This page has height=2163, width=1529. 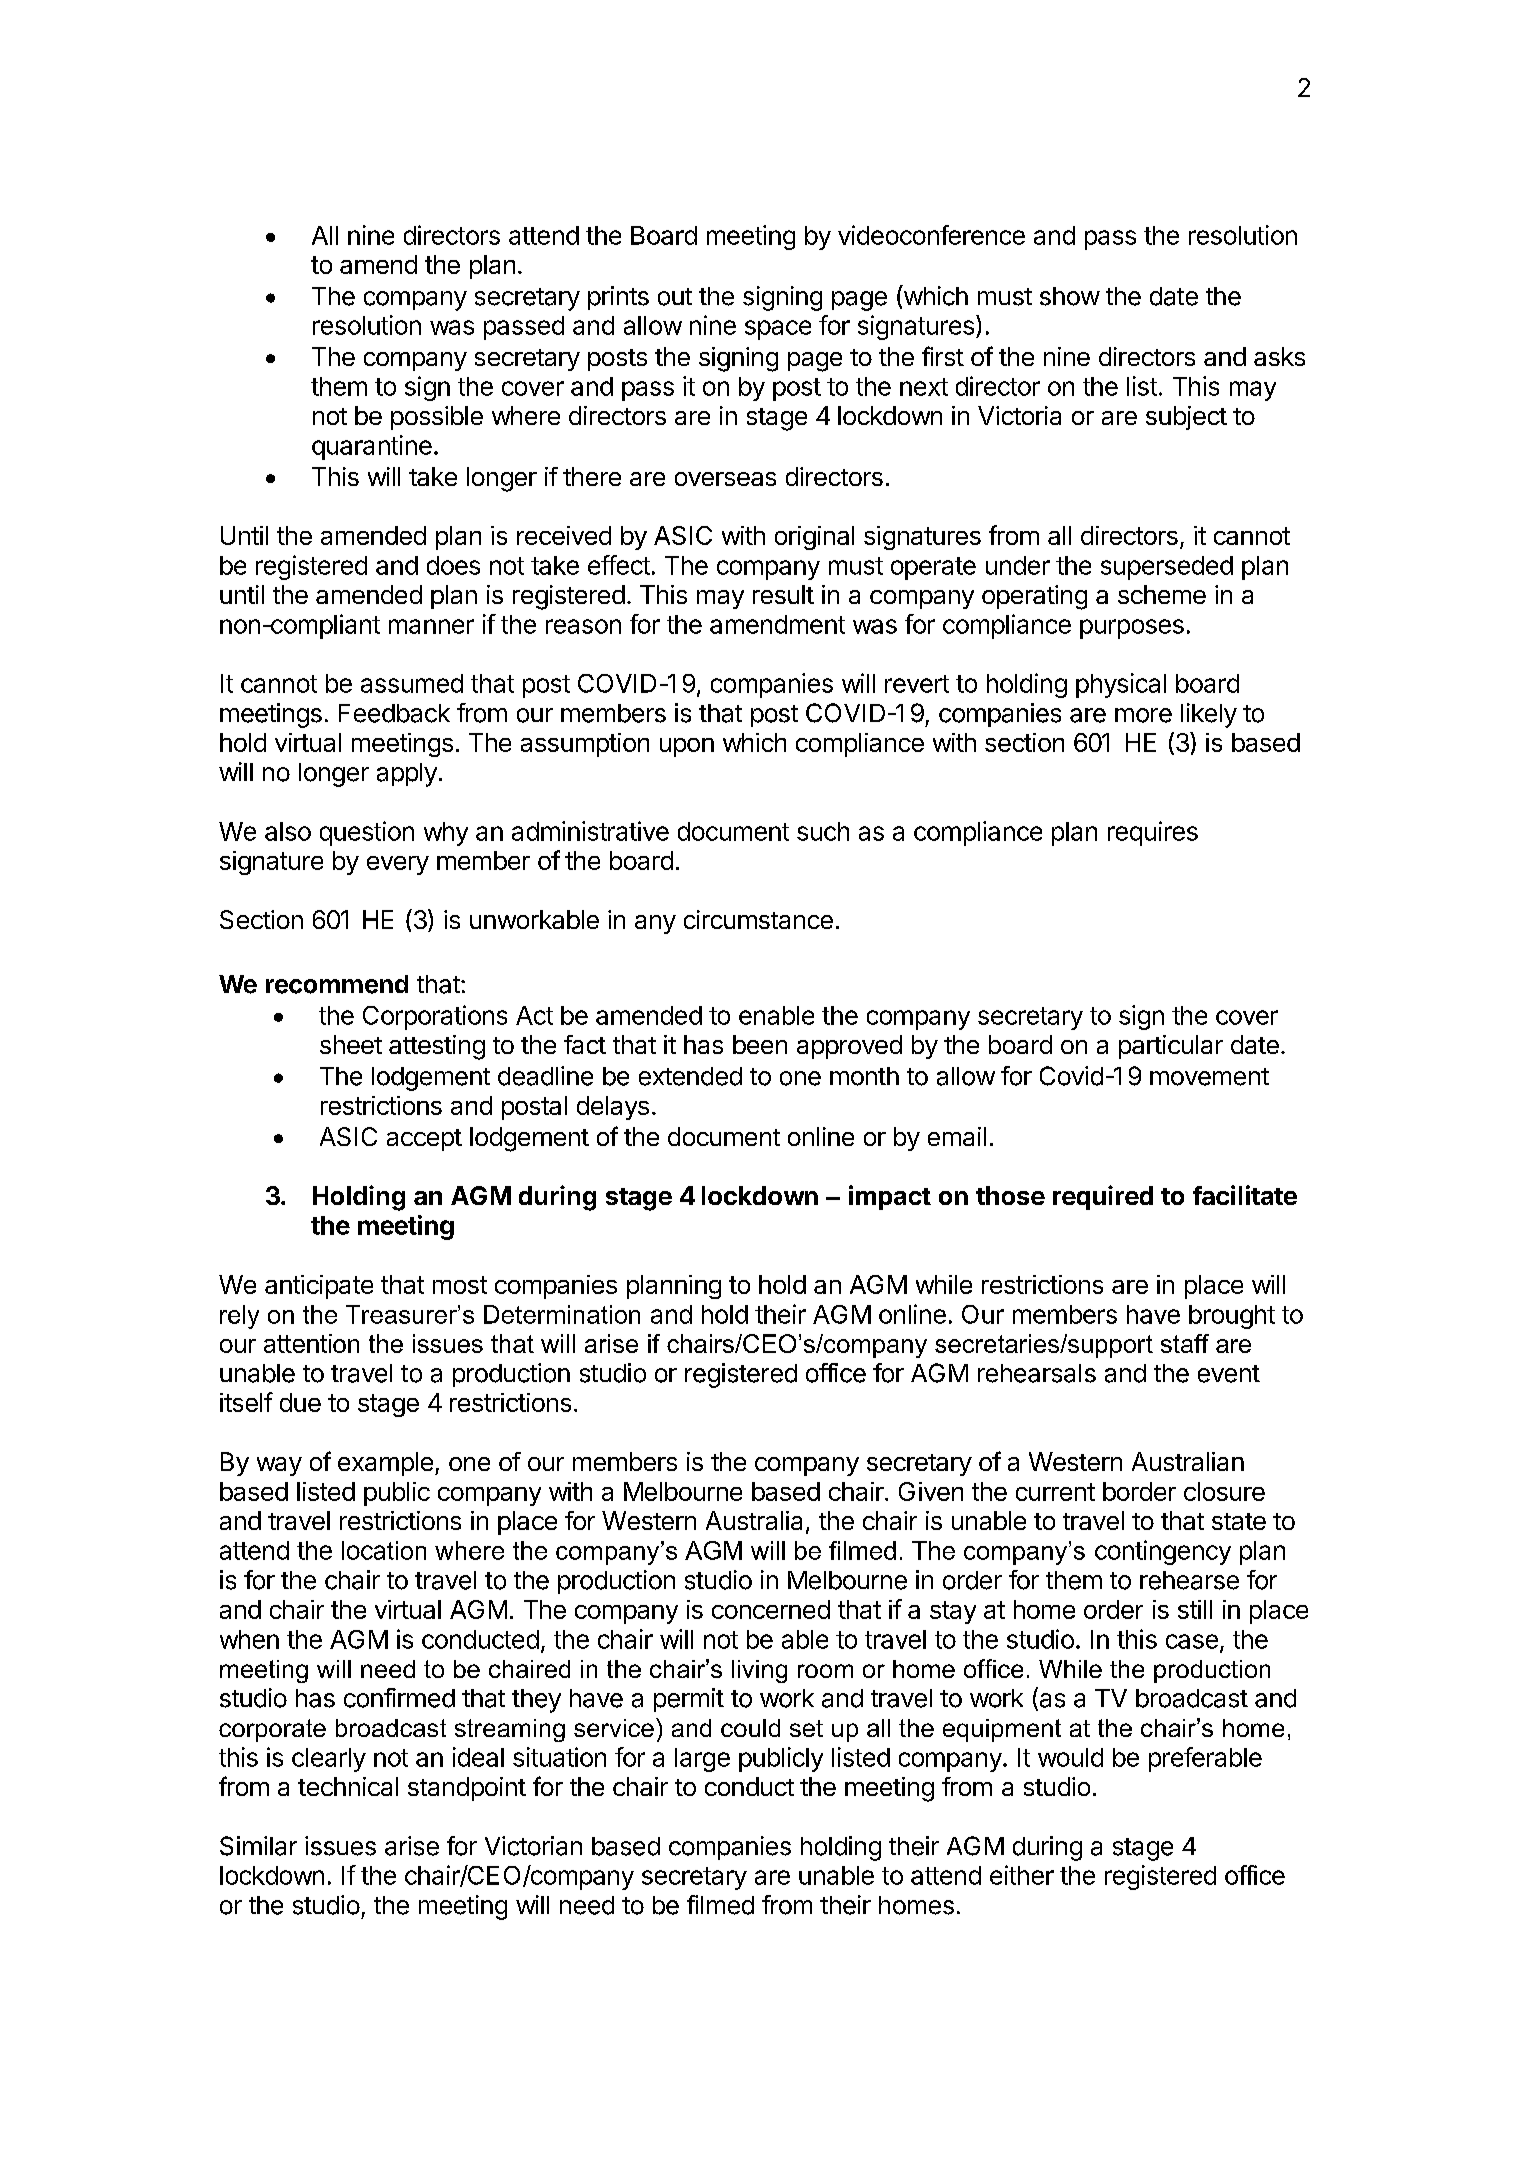 I want to click on question, so click(x=367, y=833).
